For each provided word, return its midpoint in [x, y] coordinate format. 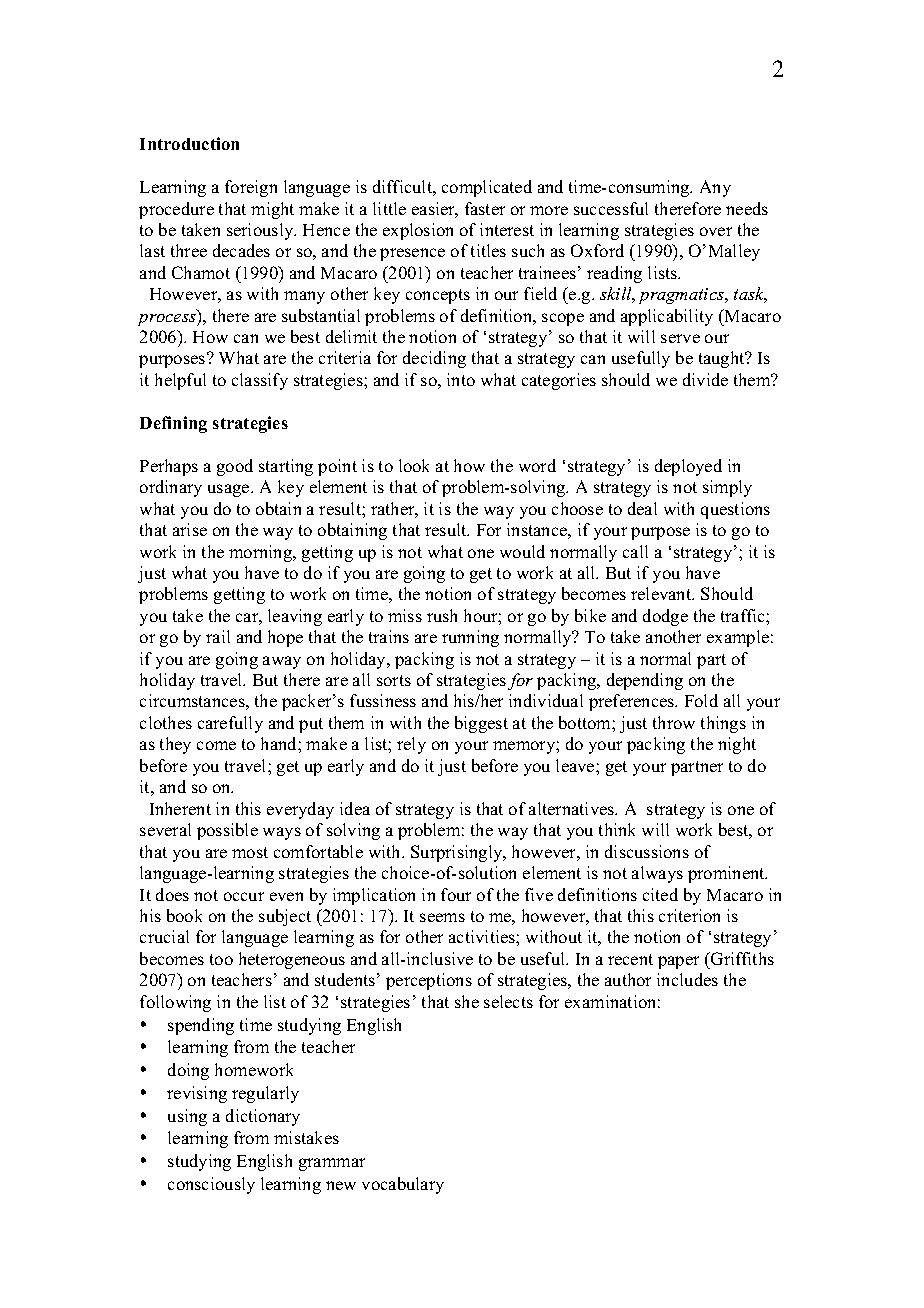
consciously [211, 1185]
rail [218, 636]
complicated [487, 188]
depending [645, 681]
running [470, 638]
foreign [251, 188]
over [716, 231]
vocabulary [403, 1185]
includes [687, 979]
